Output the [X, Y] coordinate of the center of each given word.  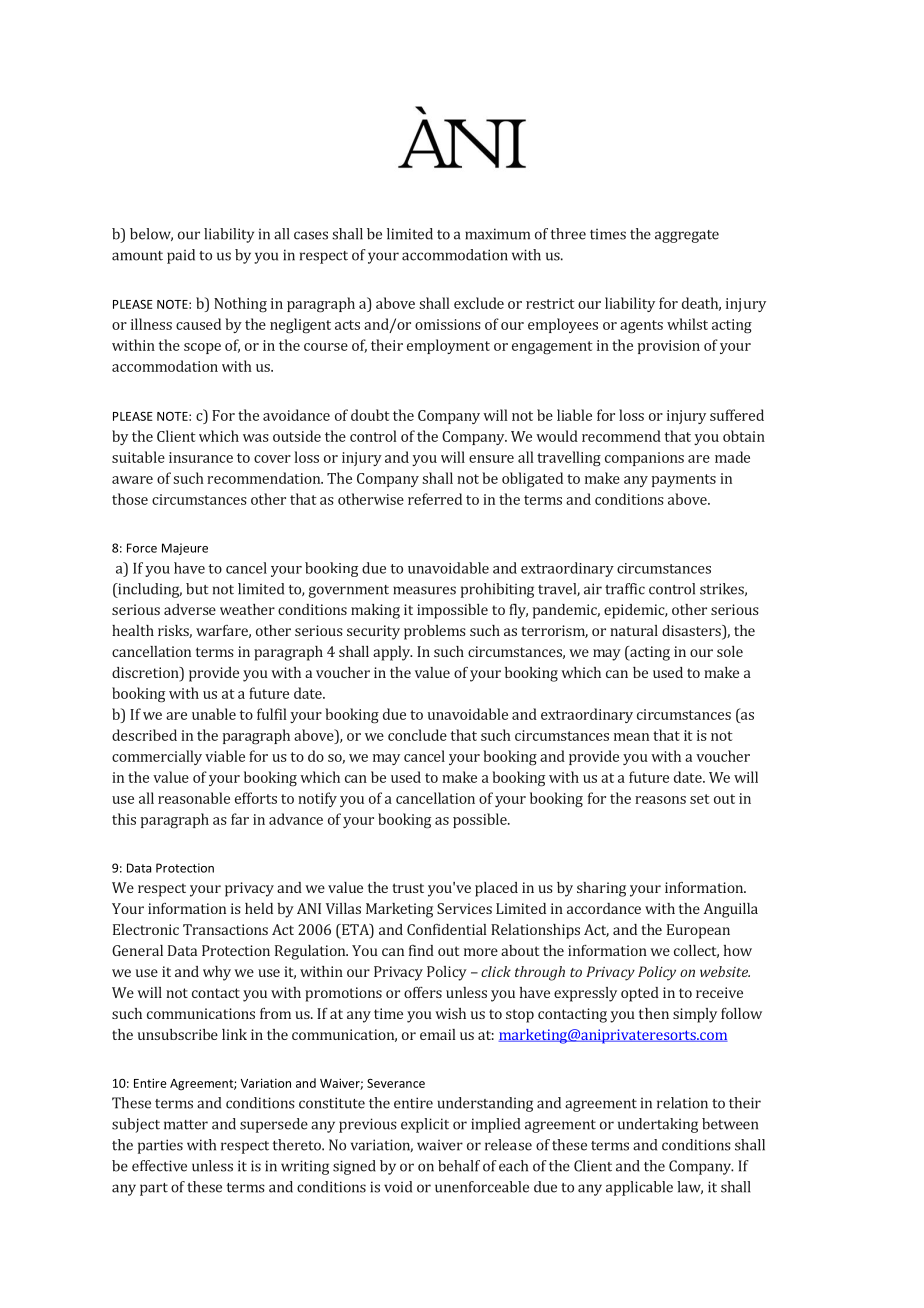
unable [214, 714]
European [698, 931]
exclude [479, 303]
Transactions [225, 929]
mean [631, 737]
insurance [201, 457]
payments [684, 480]
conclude [417, 735]
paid [181, 256]
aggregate [687, 236]
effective [159, 1166]
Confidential [447, 929]
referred [435, 499]
